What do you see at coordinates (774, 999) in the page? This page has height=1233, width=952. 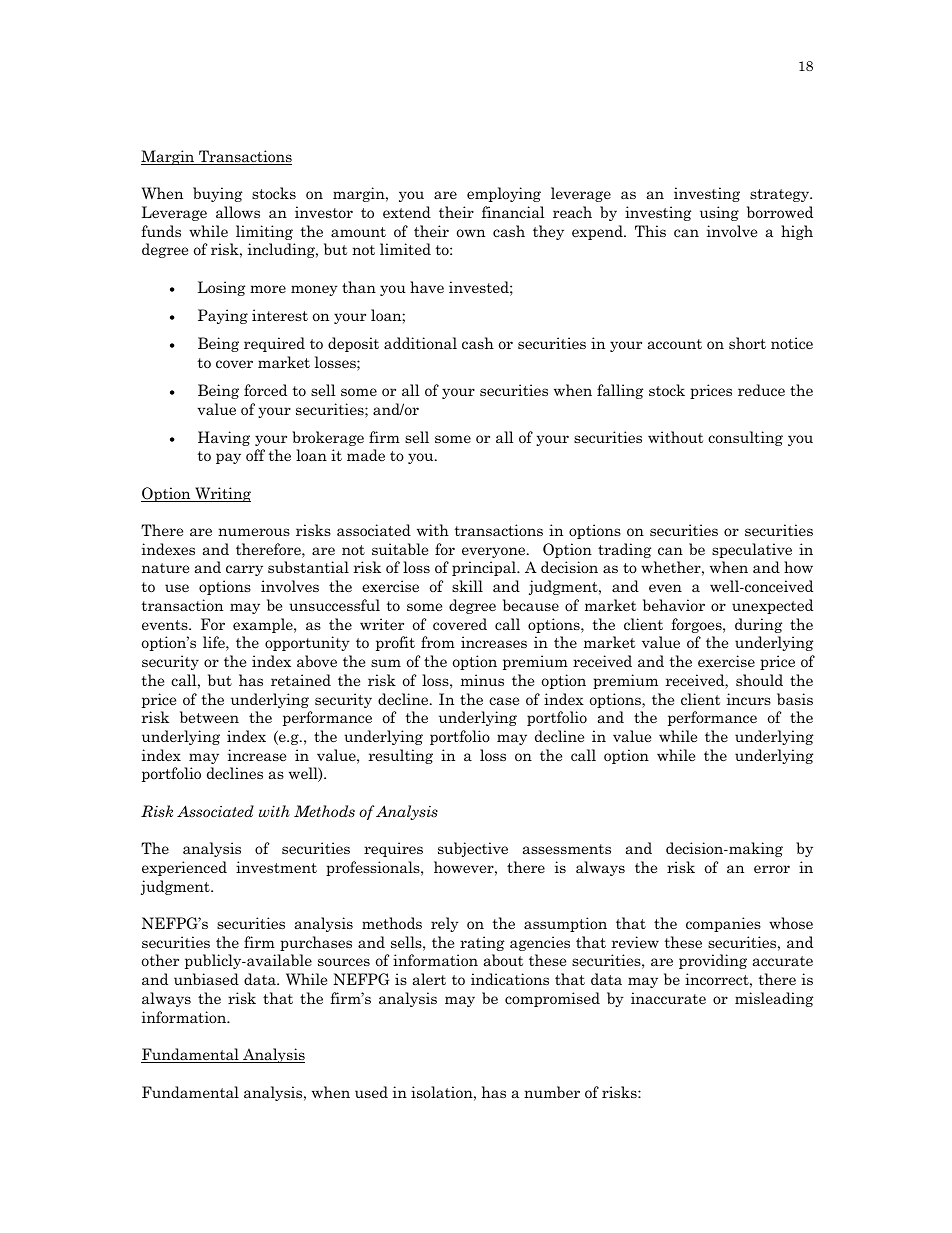 I see `misleading` at bounding box center [774, 999].
